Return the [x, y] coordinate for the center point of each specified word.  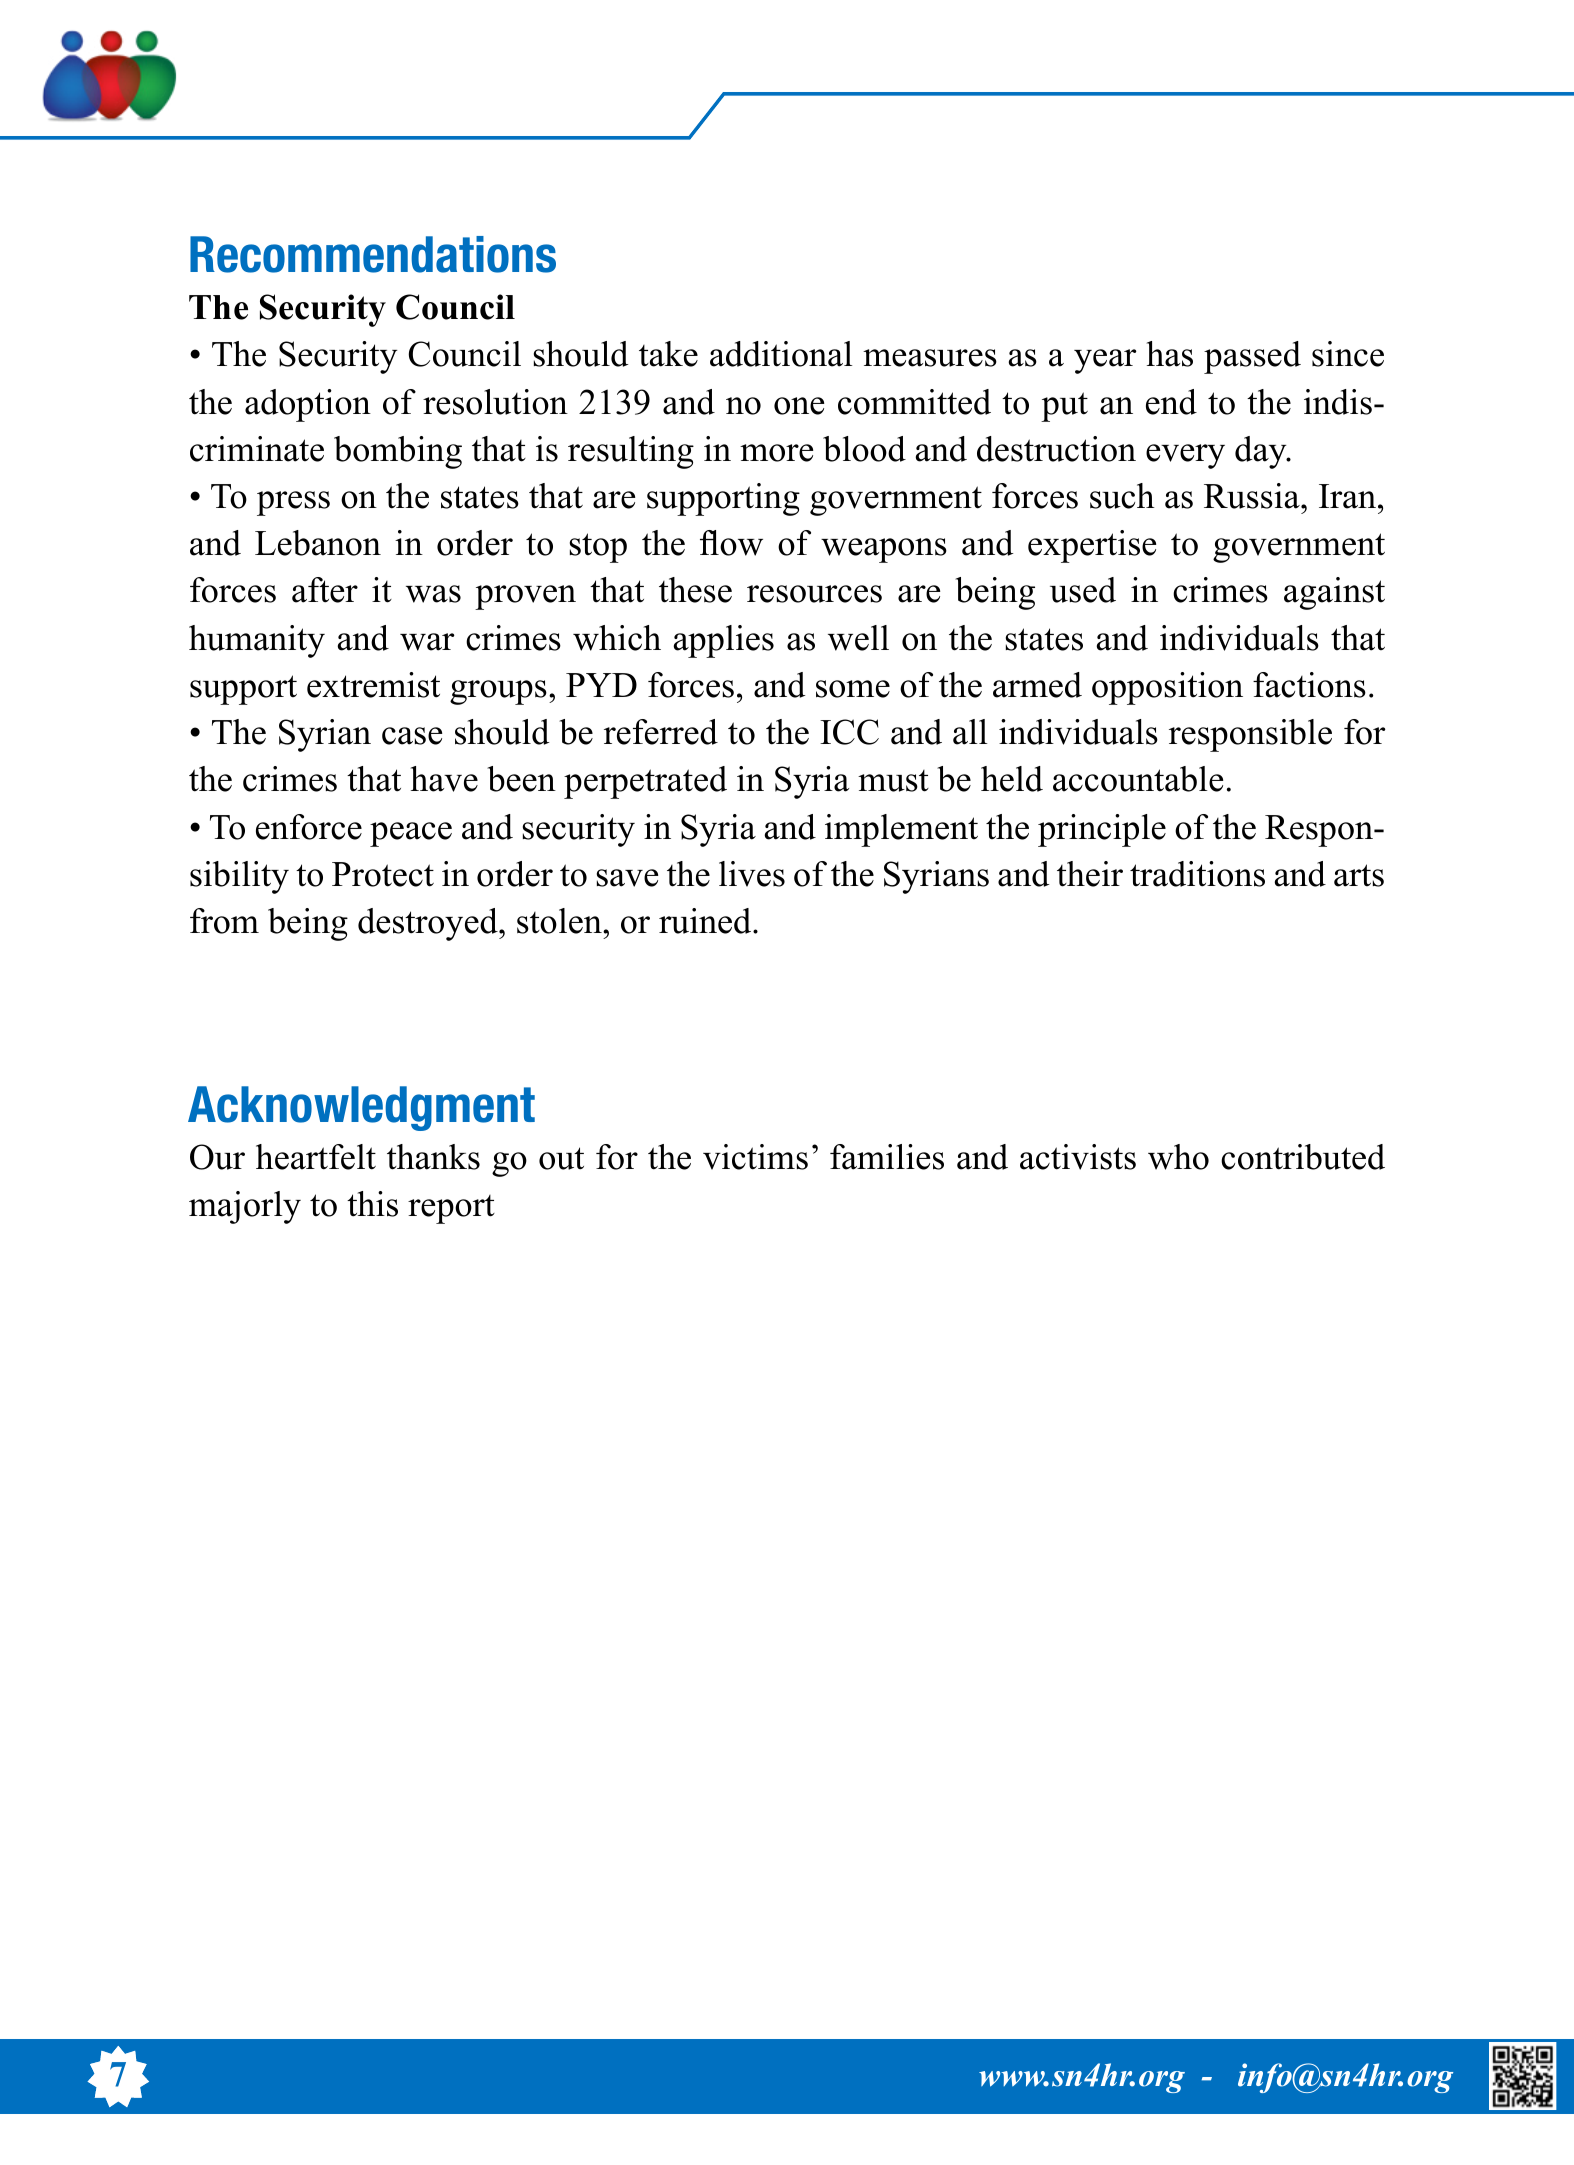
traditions [1197, 874]
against [1334, 593]
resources [814, 594]
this [372, 1204]
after [325, 590]
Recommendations [373, 254]
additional [781, 354]
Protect [383, 874]
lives [752, 874]
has [1169, 354]
